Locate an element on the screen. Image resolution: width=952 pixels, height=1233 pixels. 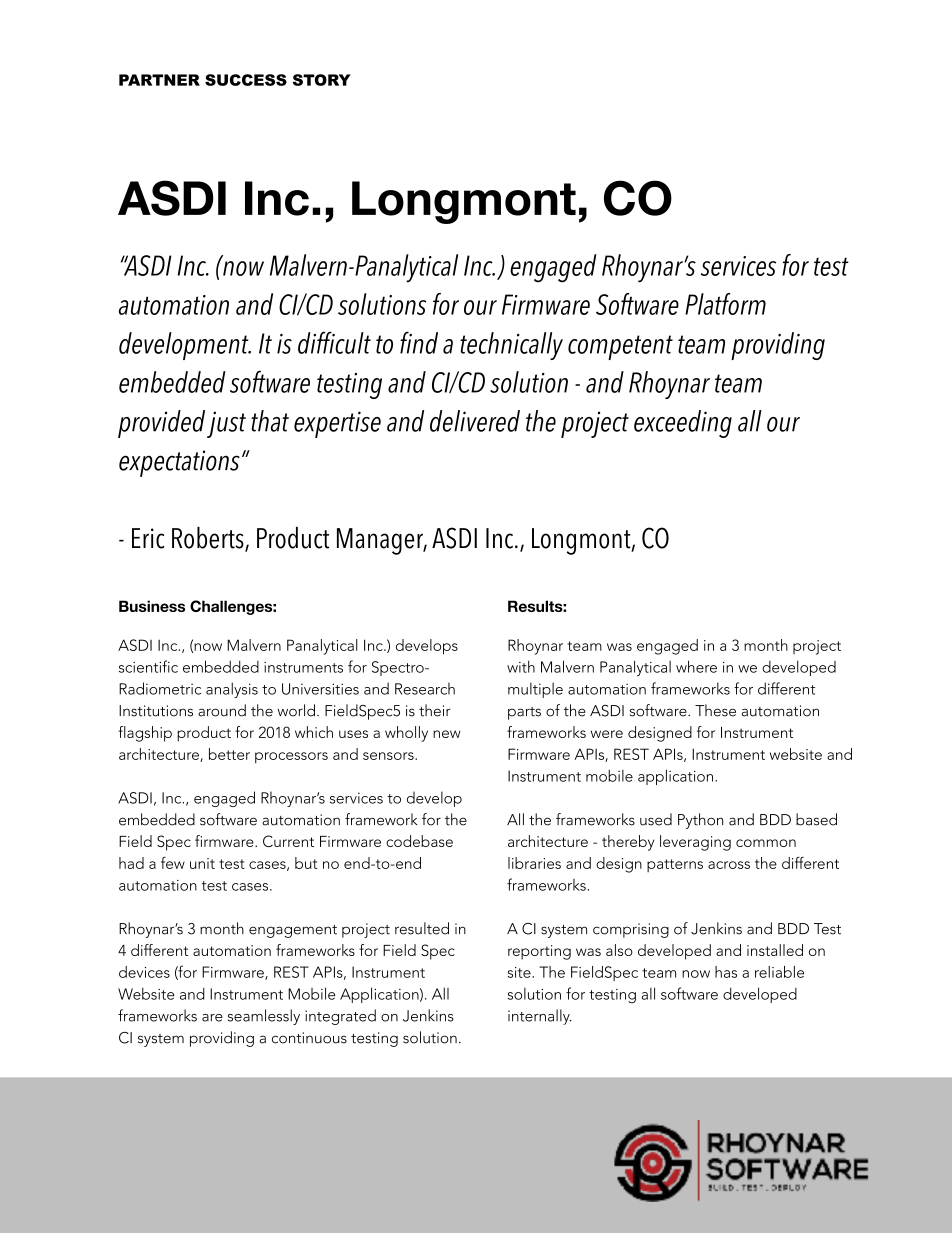
with is located at coordinates (521, 666).
